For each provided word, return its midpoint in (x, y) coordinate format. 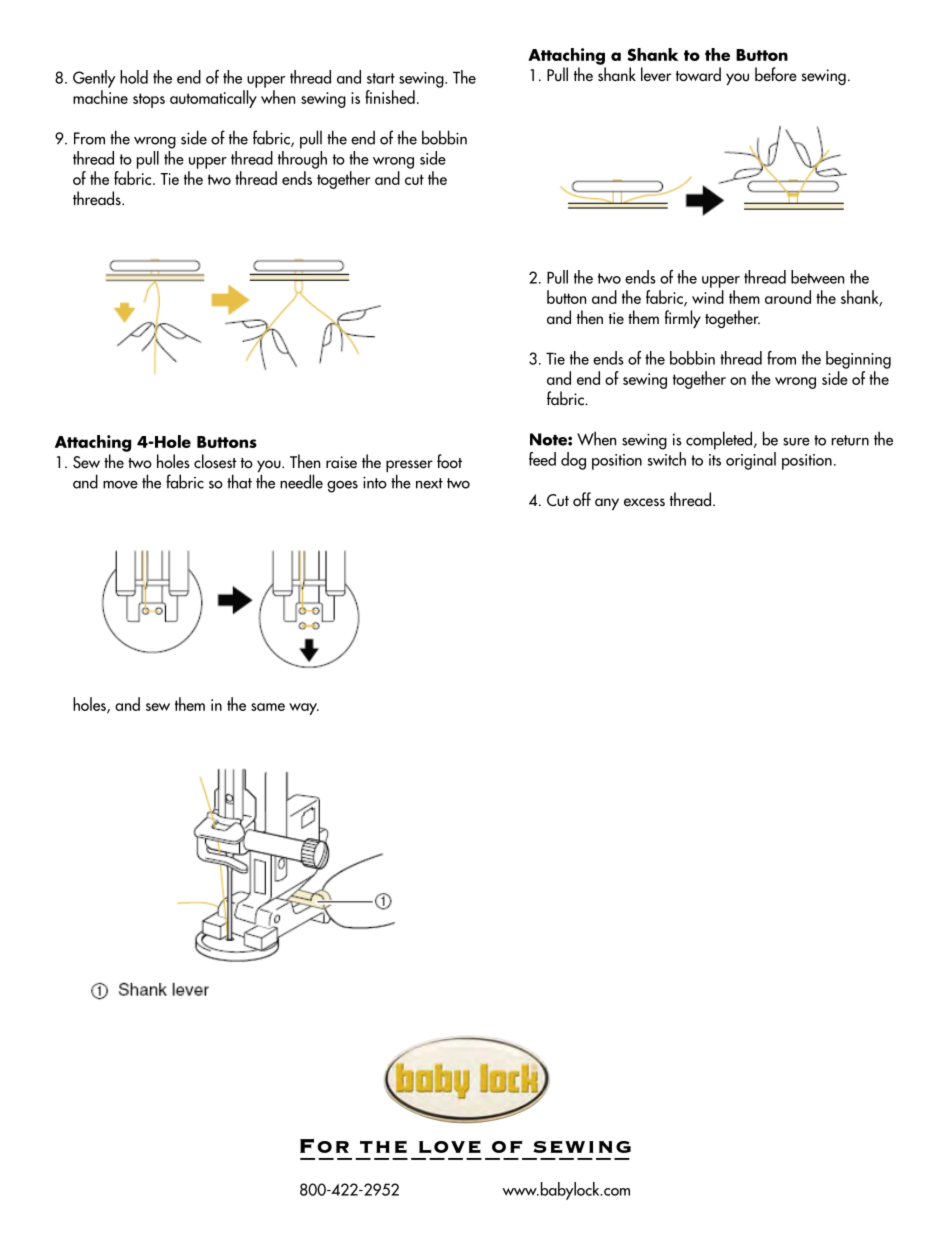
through (302, 158)
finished (390, 97)
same (268, 707)
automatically (213, 99)
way (304, 709)
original (751, 461)
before (776, 74)
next (429, 483)
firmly (683, 319)
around (788, 297)
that (239, 481)
